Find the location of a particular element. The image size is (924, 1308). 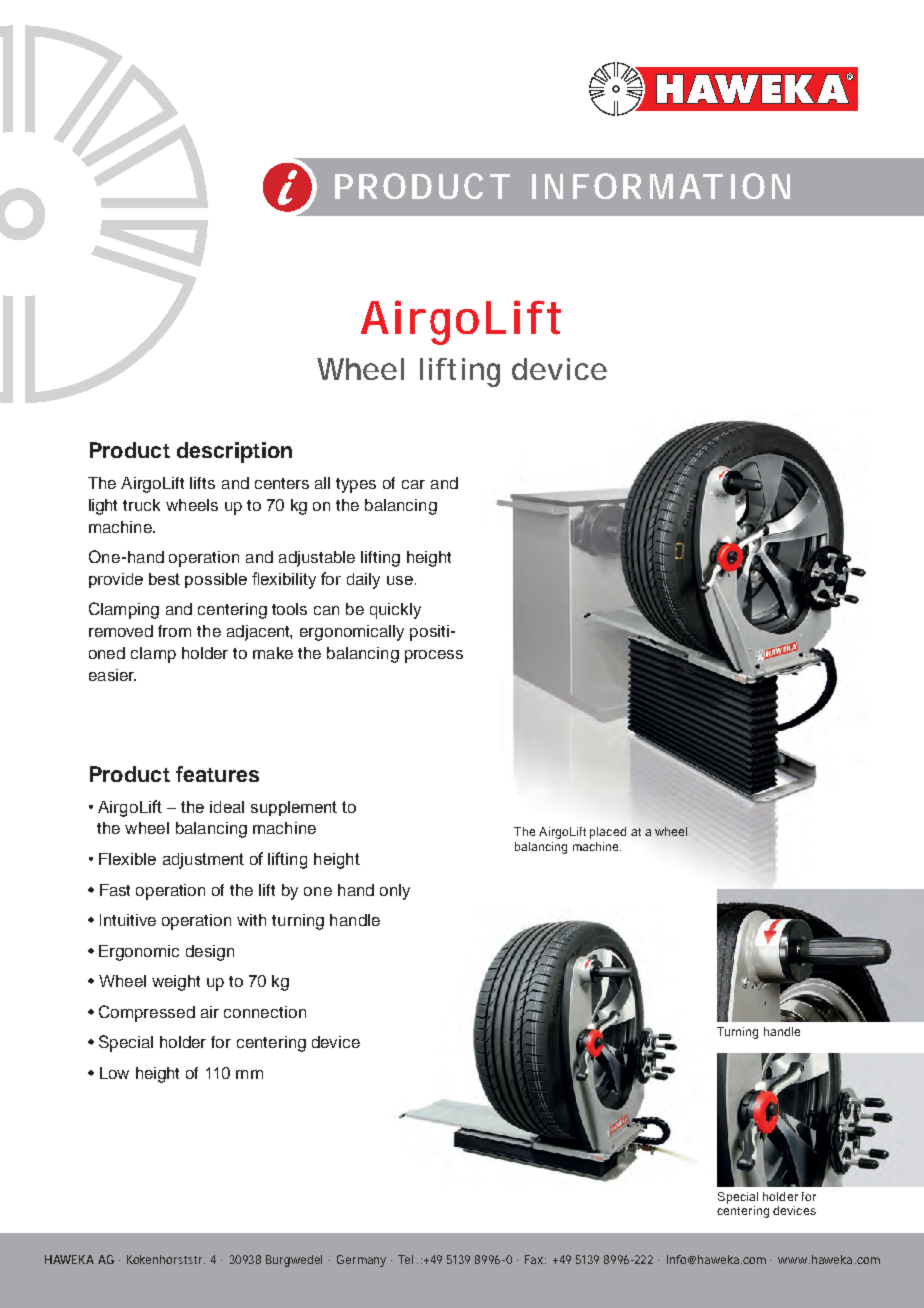

Flexible is located at coordinates (127, 859).
